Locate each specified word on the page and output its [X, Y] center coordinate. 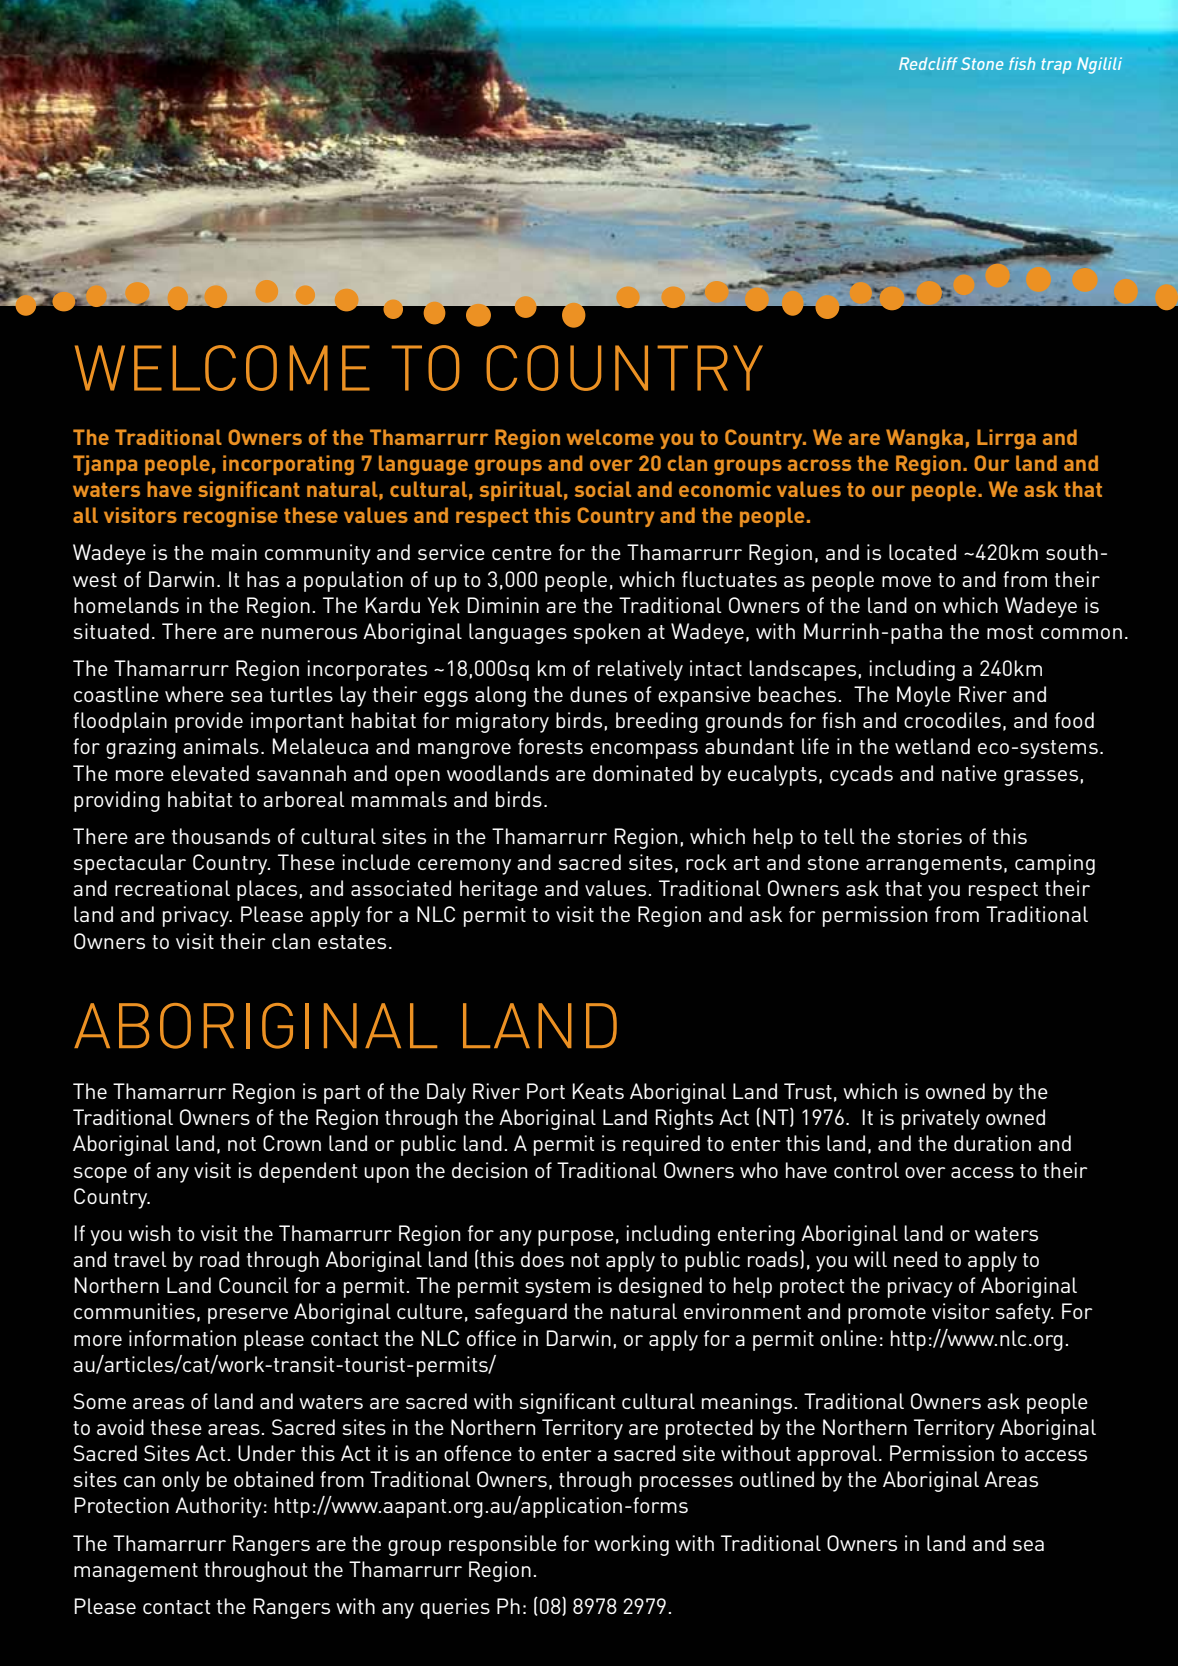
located [922, 552]
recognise [231, 517]
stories [929, 836]
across [819, 465]
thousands [221, 836]
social [603, 489]
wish [149, 1233]
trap [1056, 66]
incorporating [288, 465]
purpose [576, 1238]
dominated [643, 773]
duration [992, 1143]
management [136, 1572]
